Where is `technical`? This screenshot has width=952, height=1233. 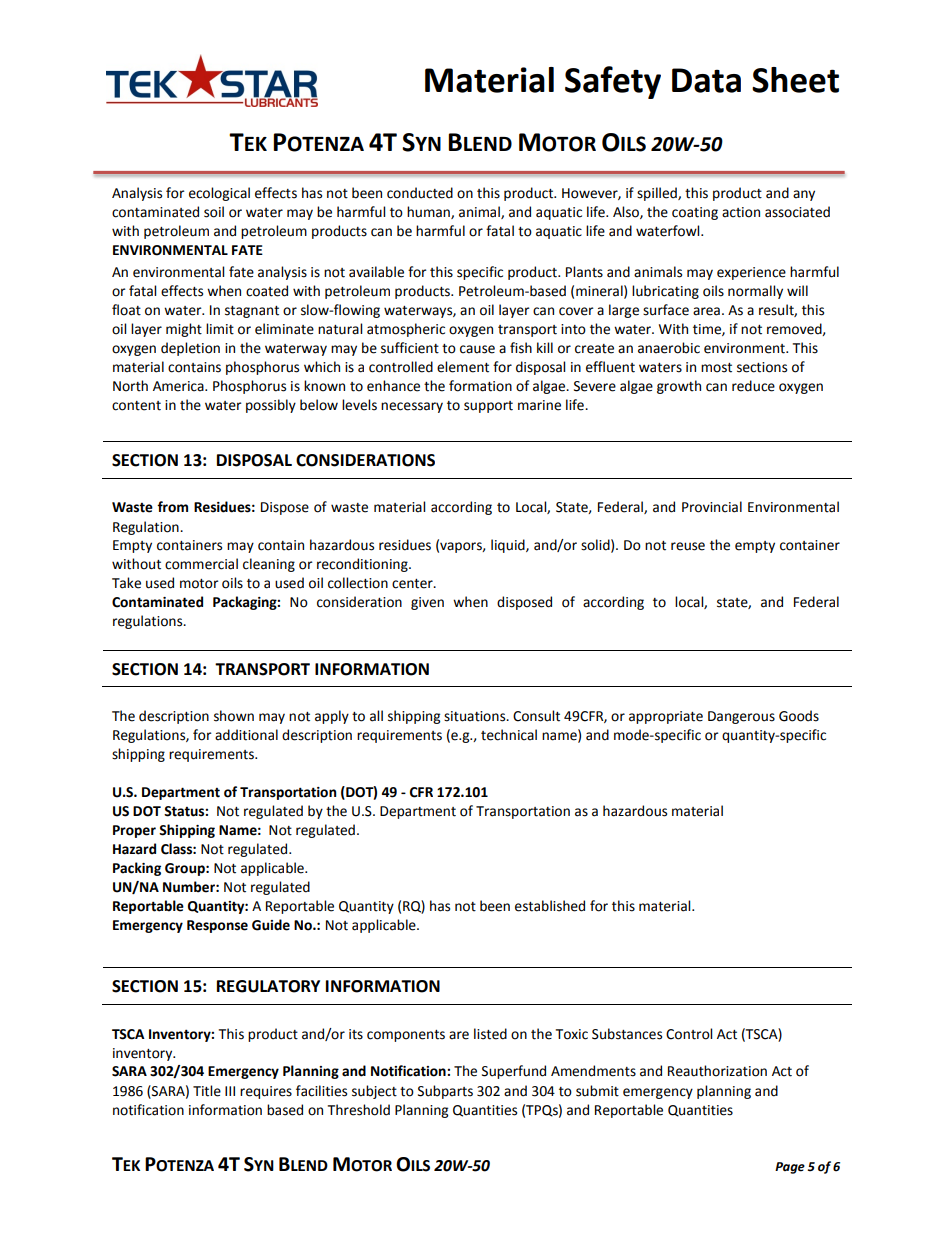 technical is located at coordinates (509, 735).
